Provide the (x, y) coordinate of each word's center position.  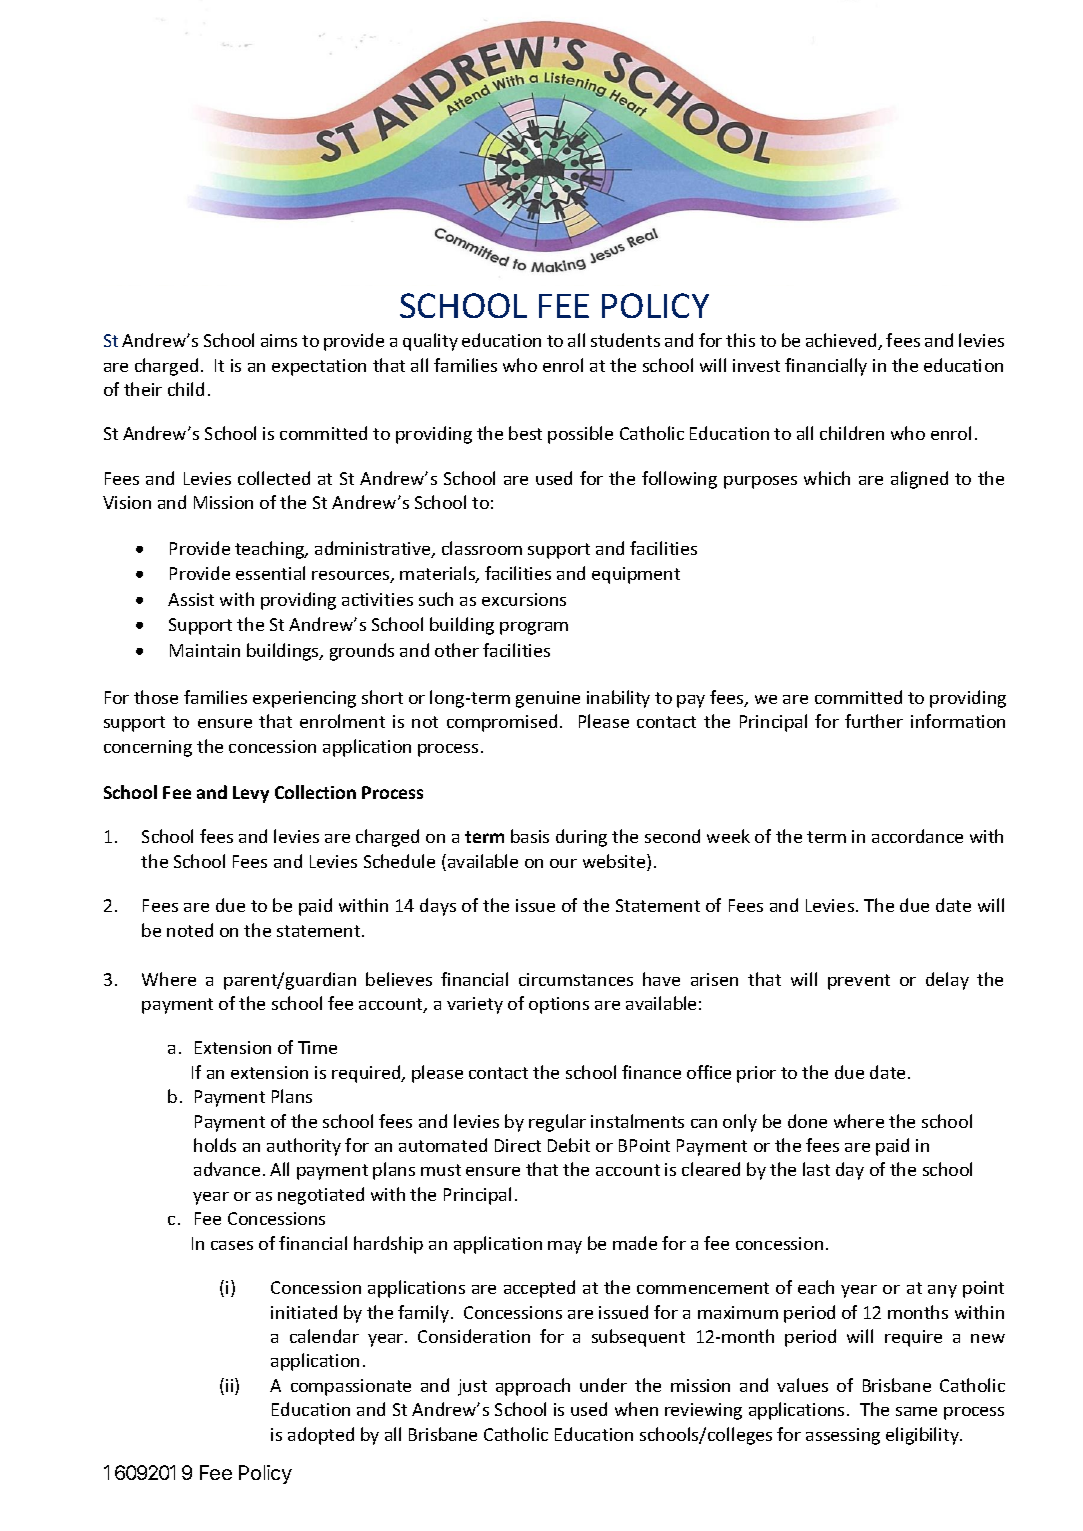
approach (533, 1387)
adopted (321, 1436)
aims (279, 340)
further (874, 721)
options (559, 1005)
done (807, 1121)
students (625, 340)
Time (317, 1047)
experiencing (304, 699)
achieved (842, 341)
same (916, 1411)
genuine (548, 699)
